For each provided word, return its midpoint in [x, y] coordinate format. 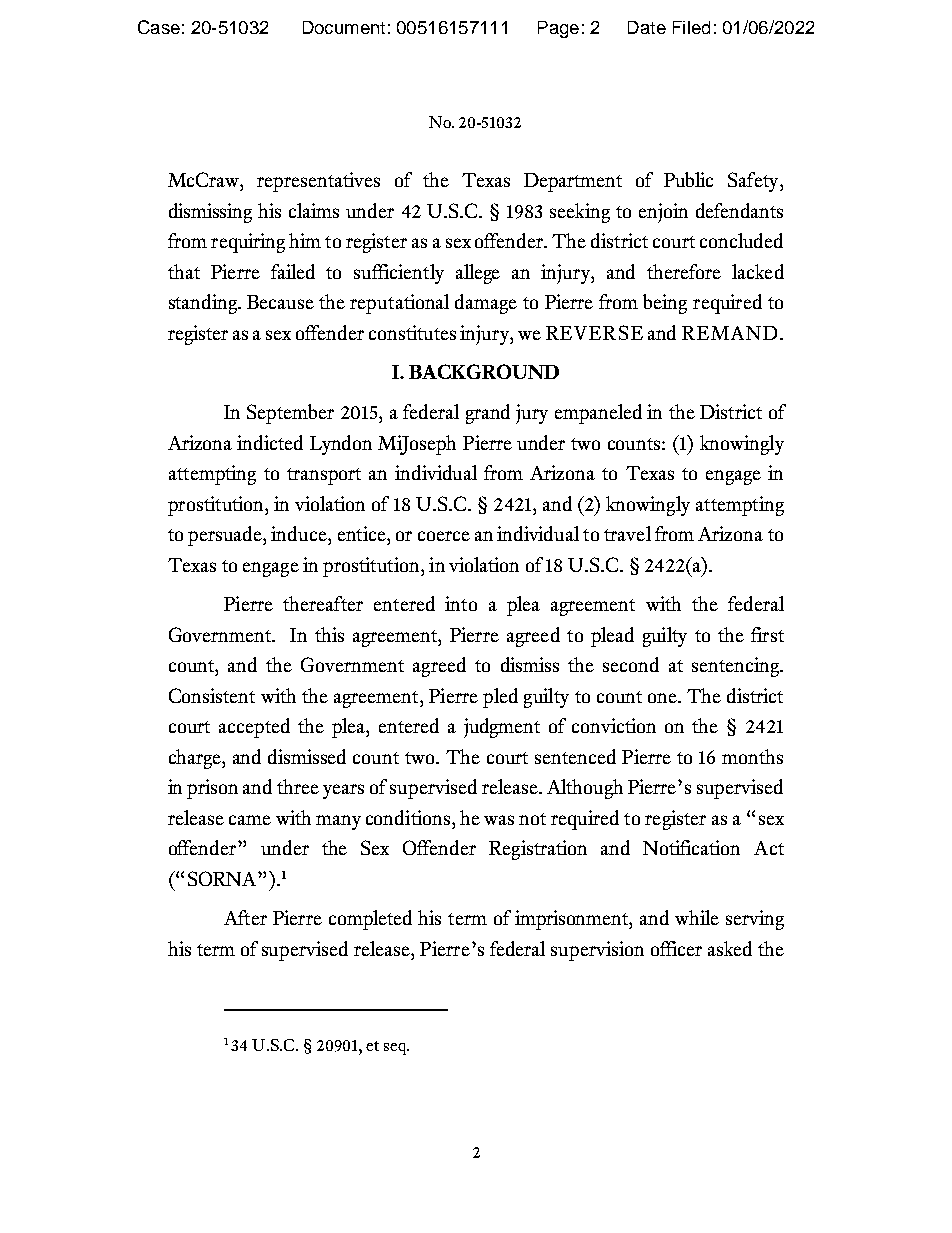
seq [396, 1049]
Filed [691, 27]
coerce [444, 536]
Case [159, 27]
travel [627, 533]
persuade [226, 536]
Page [558, 29]
